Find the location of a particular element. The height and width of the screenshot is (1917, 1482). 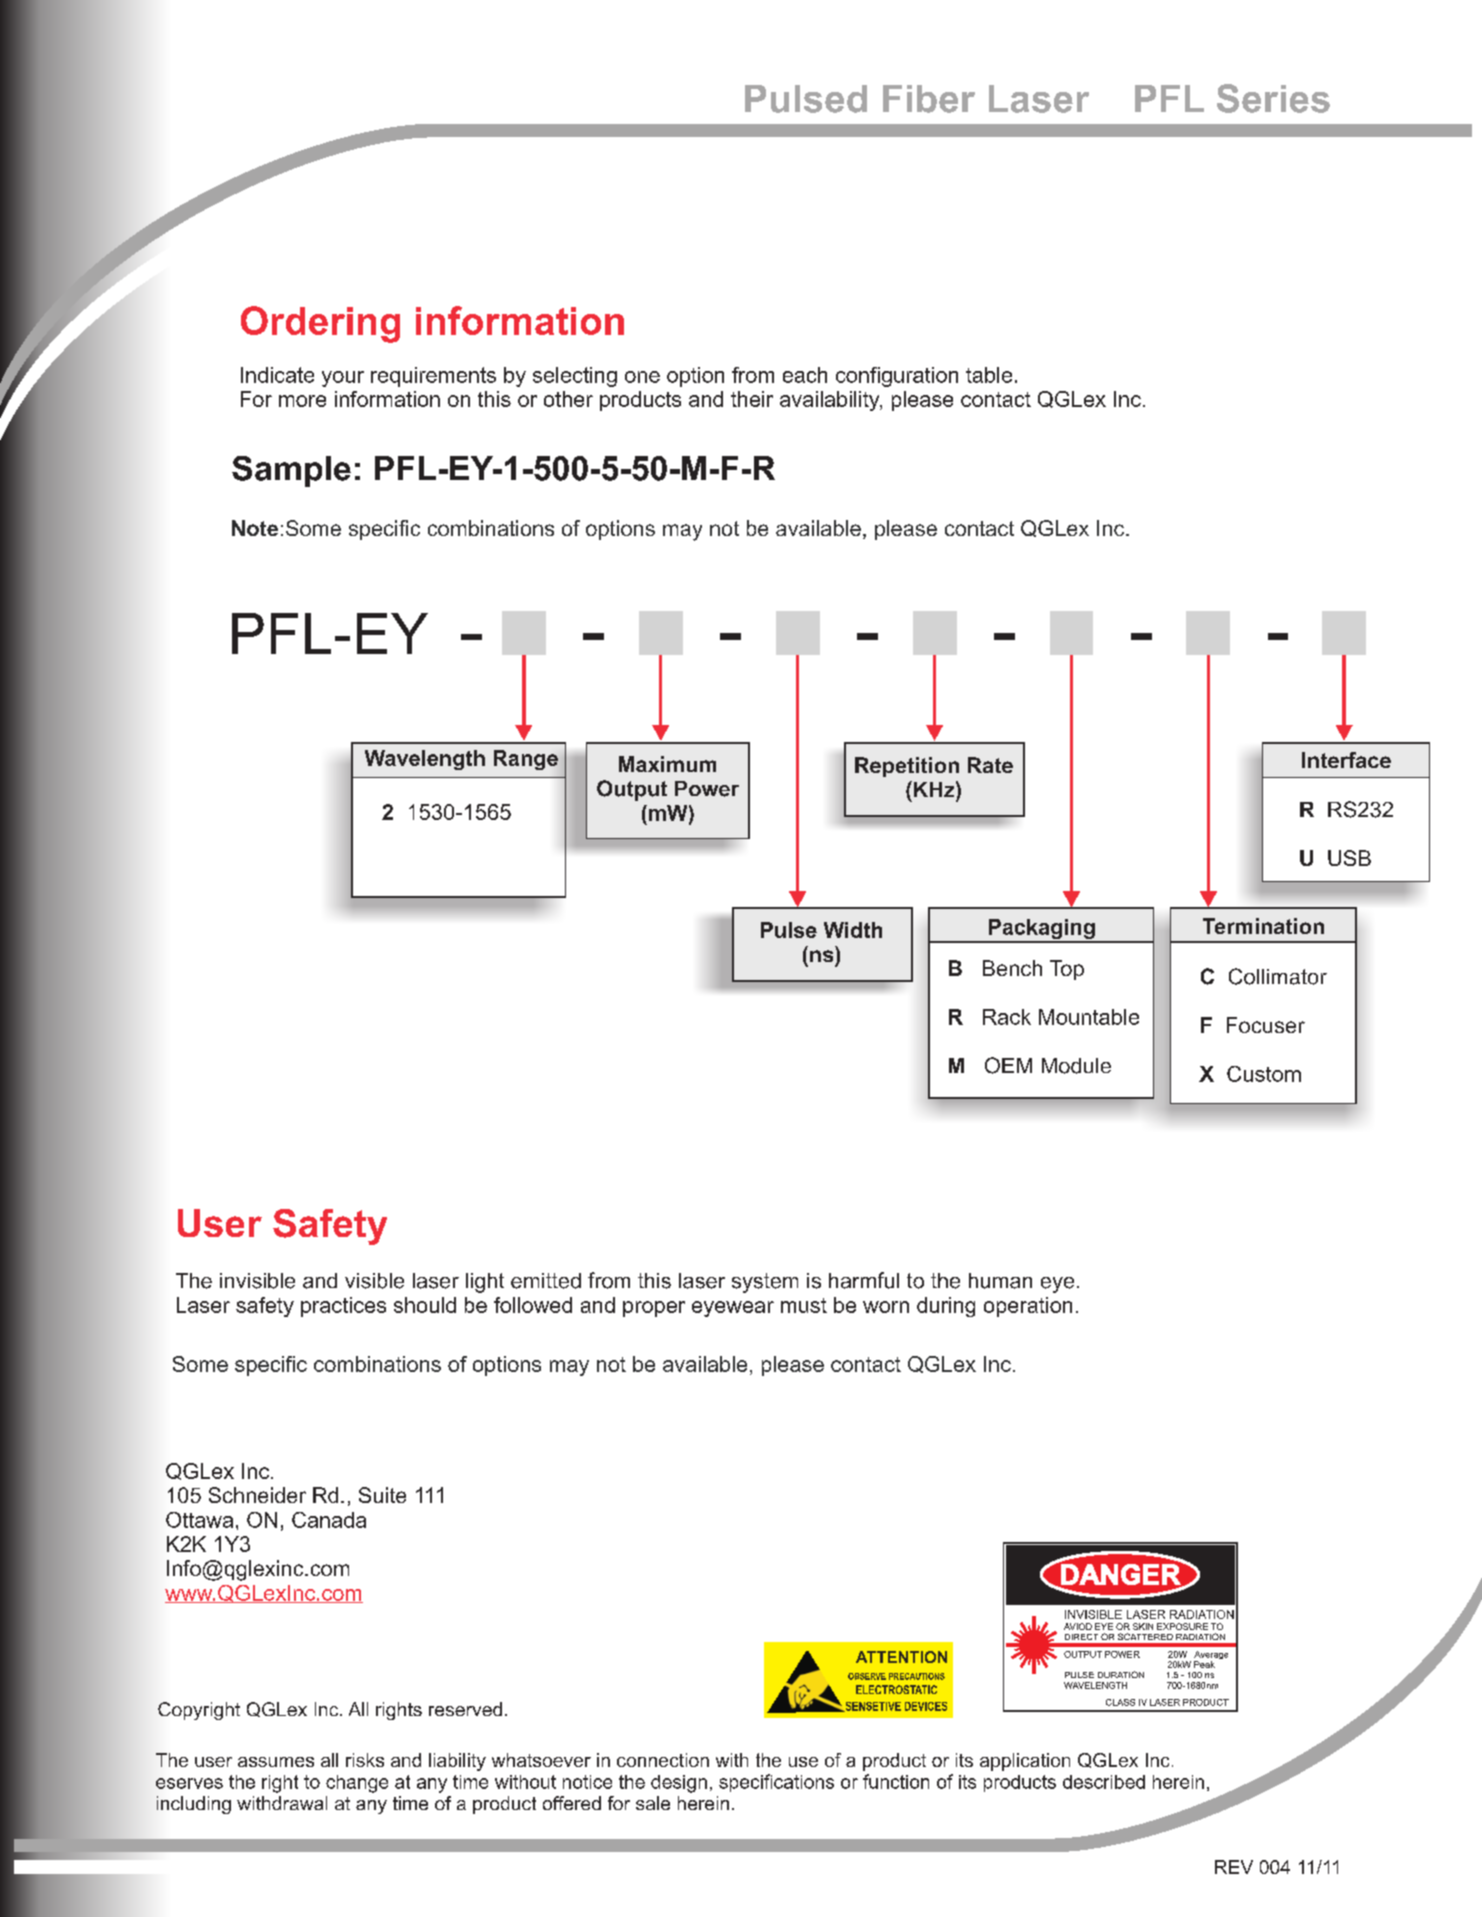

Sample is located at coordinates (291, 471).
